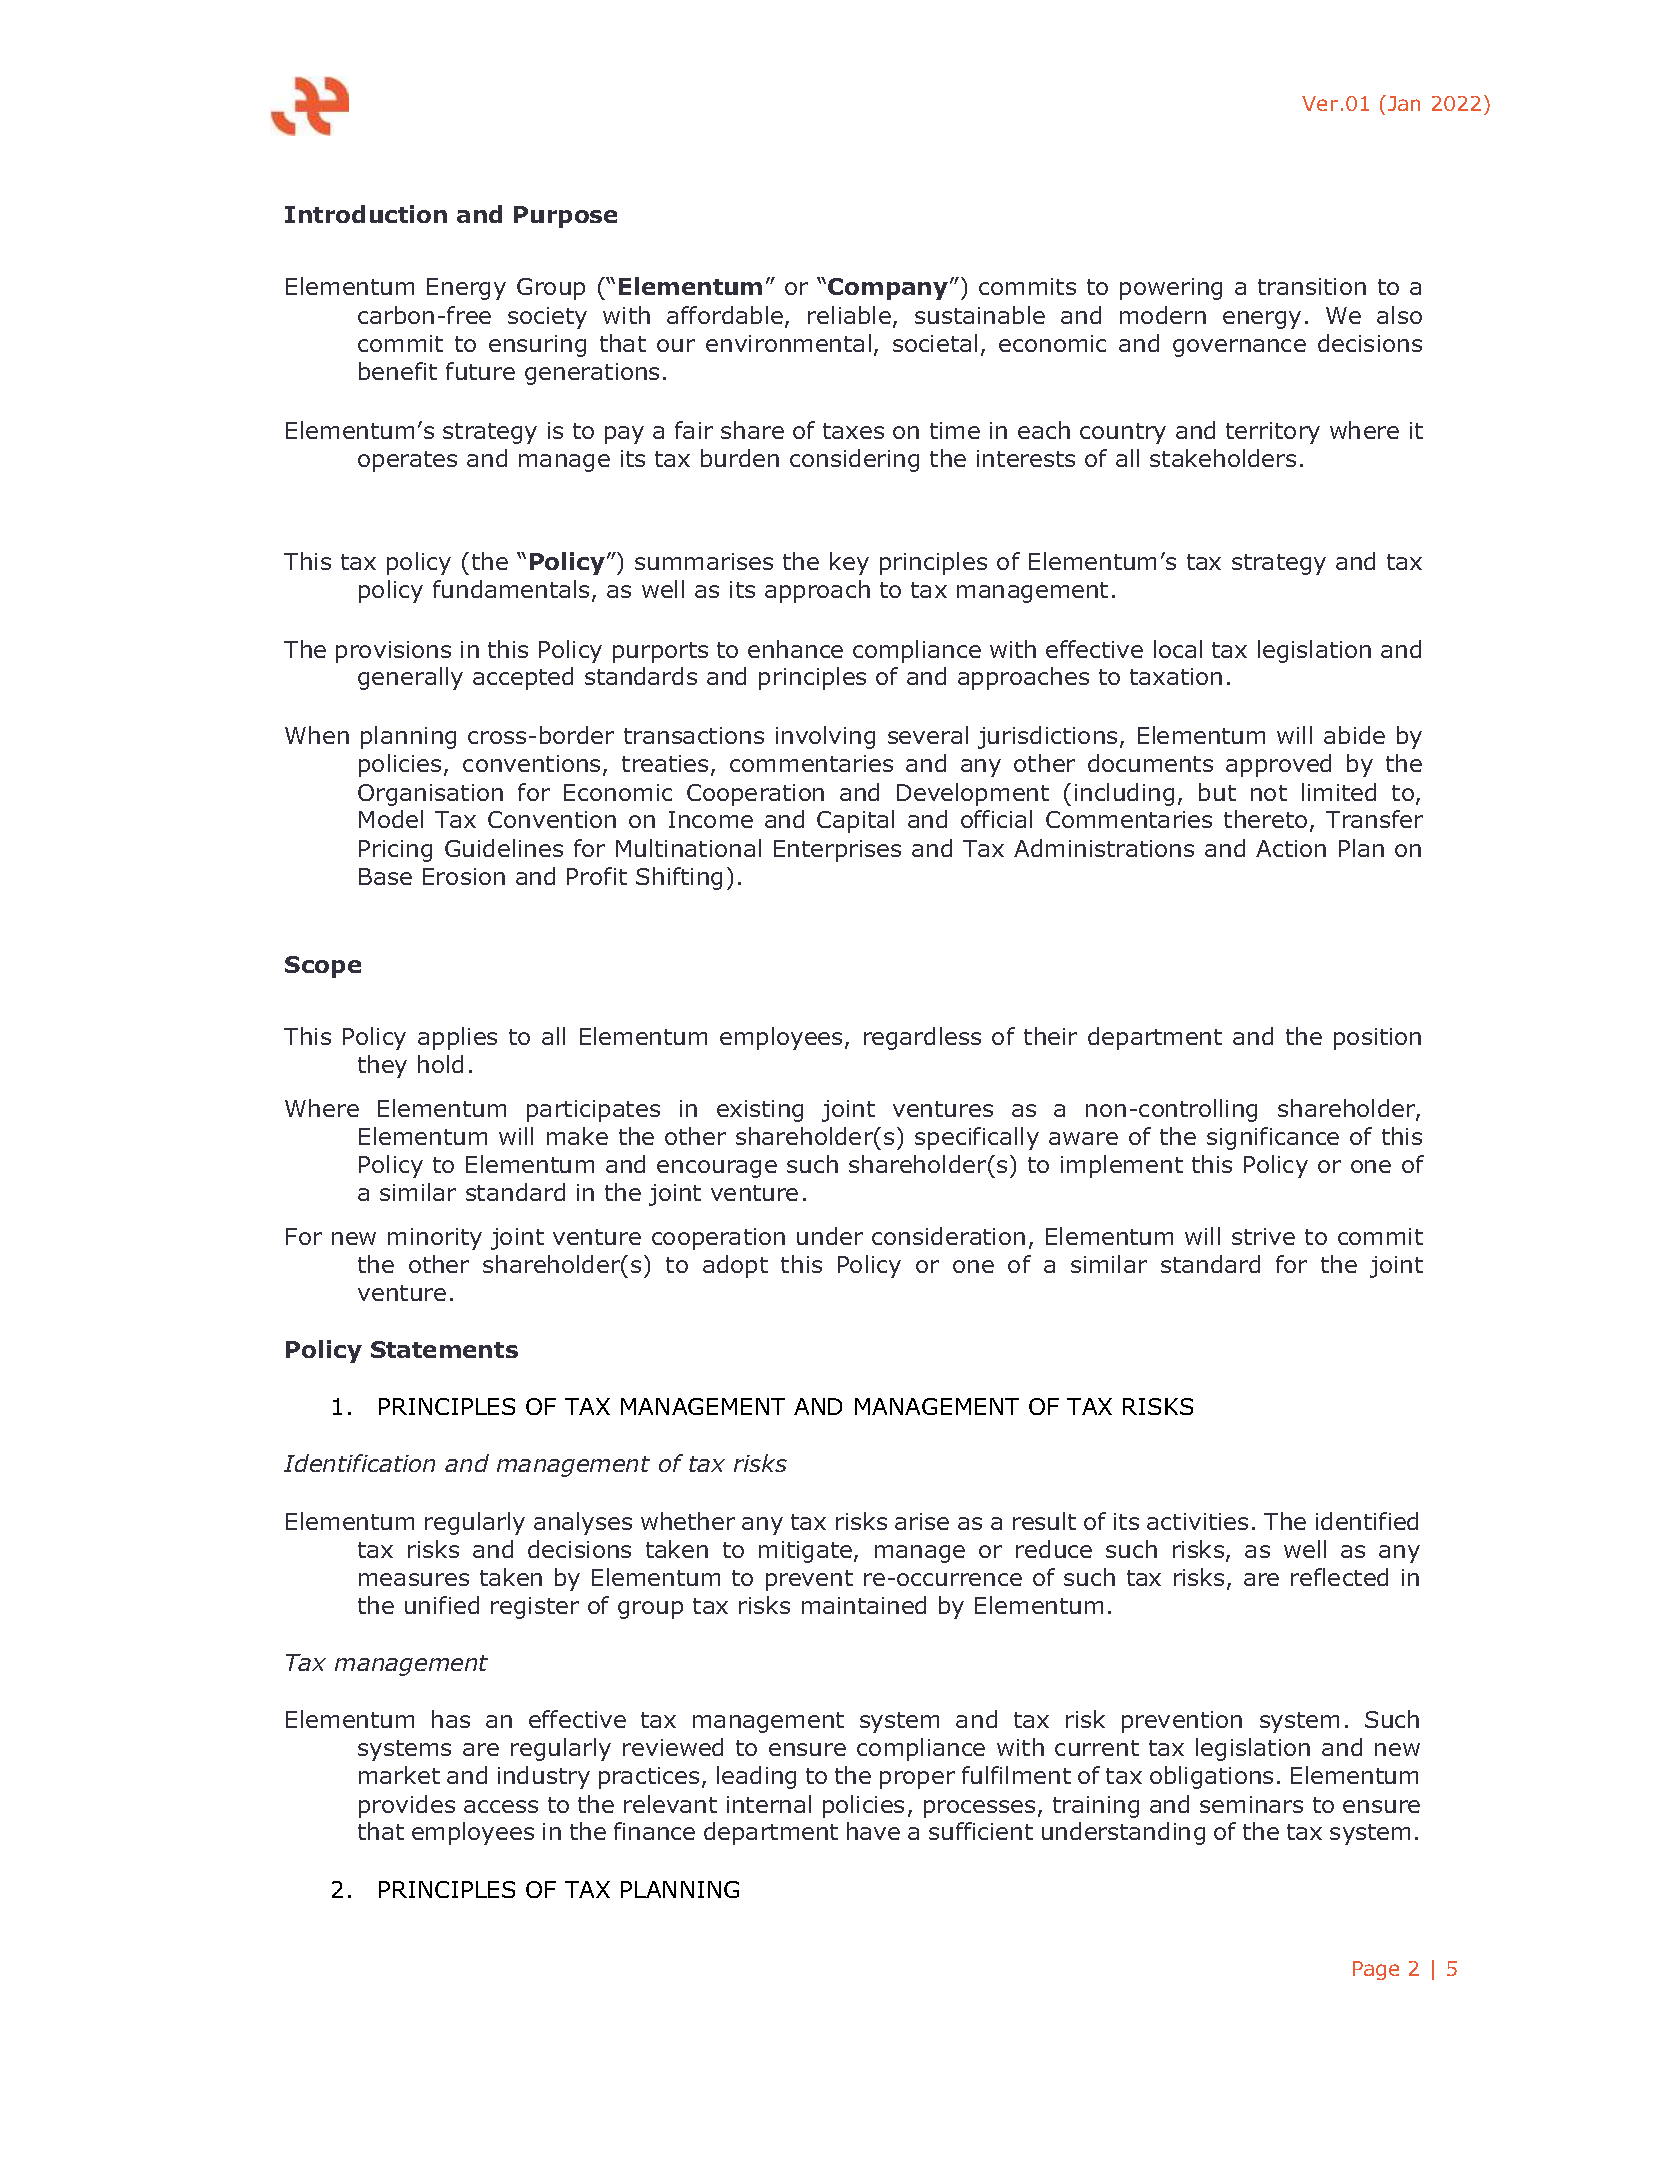  I want to click on Company, so click(888, 289).
